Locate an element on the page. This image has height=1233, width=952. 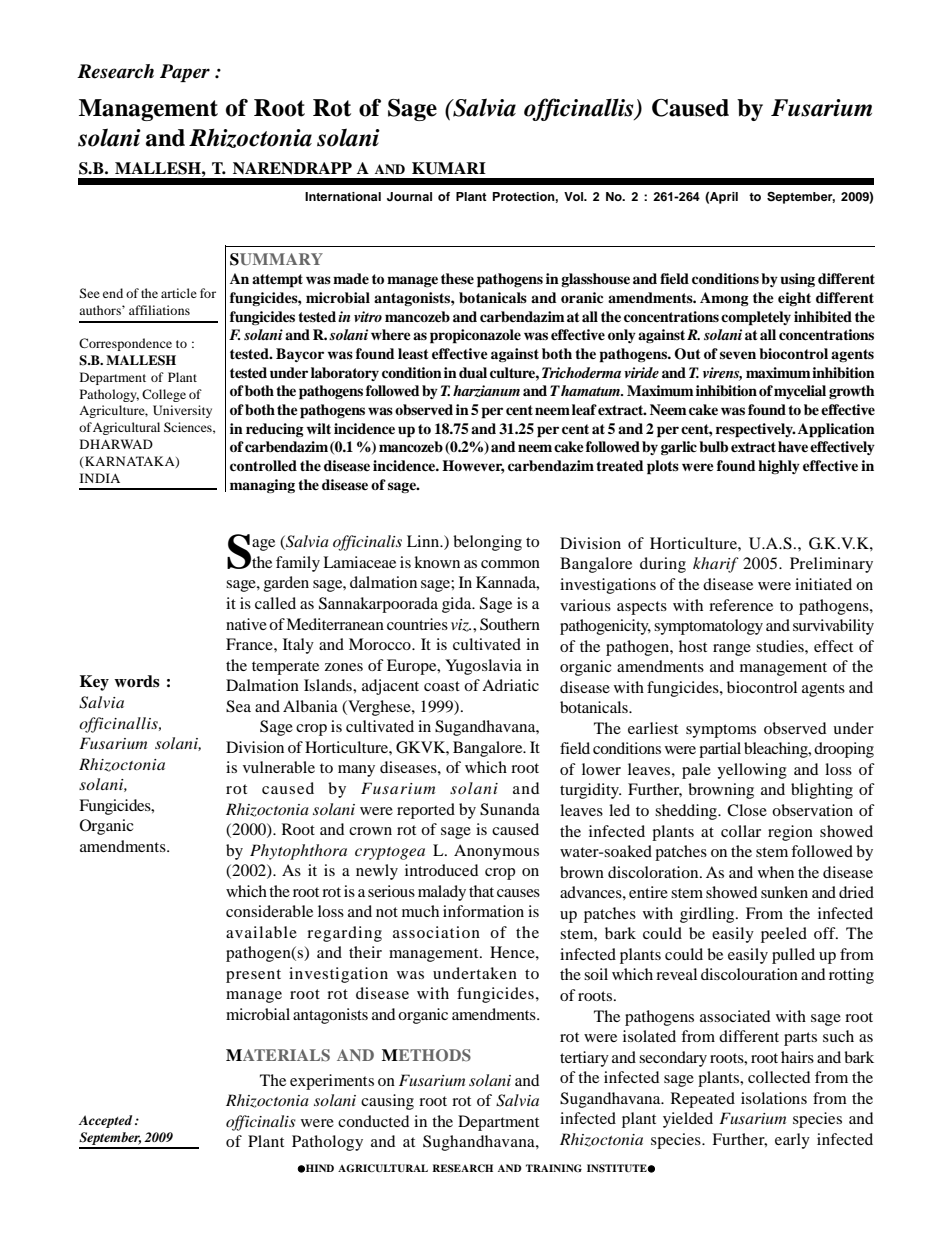
Paper is located at coordinates (185, 73).
